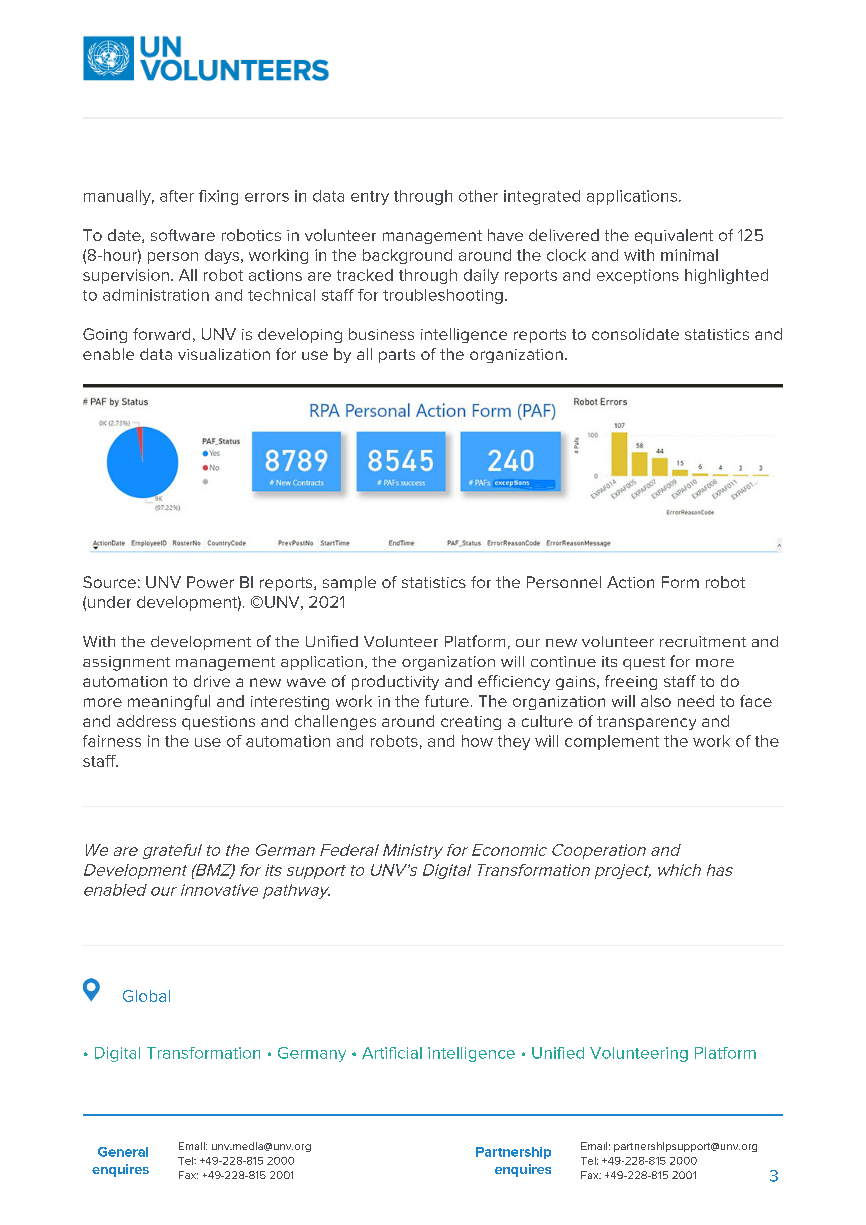 The image size is (866, 1225). Describe the element at coordinates (123, 1152) in the image. I see `General` at that location.
